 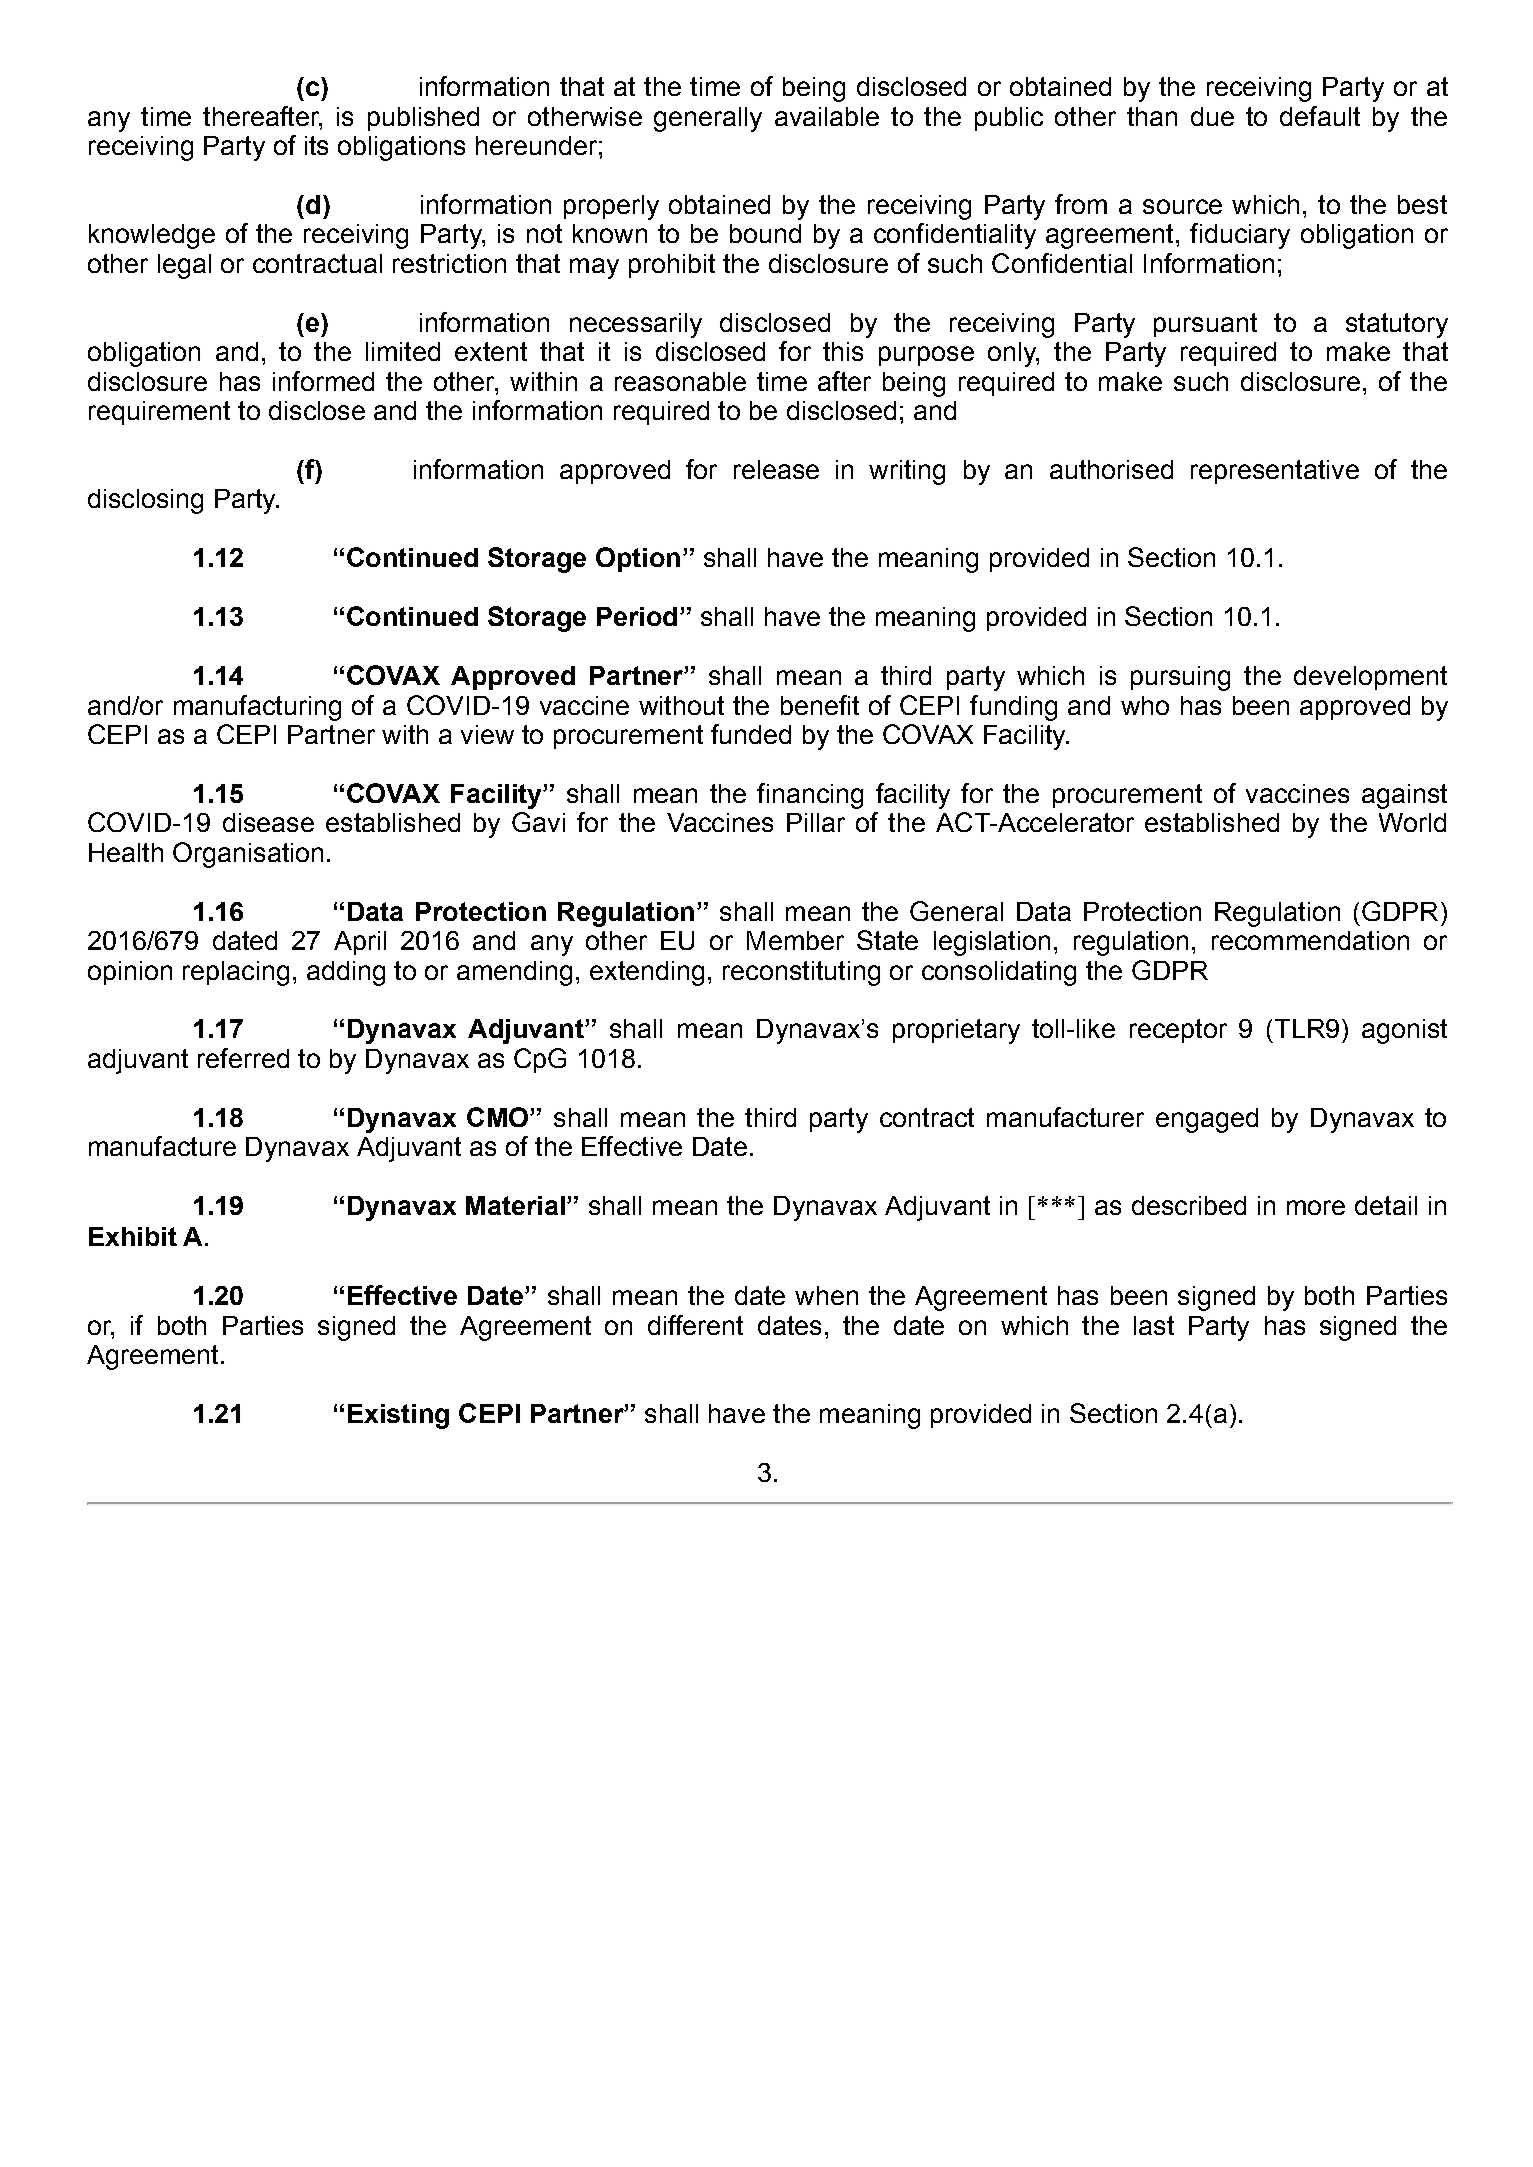 What do you see at coordinates (827, 116) in the image?
I see `available` at bounding box center [827, 116].
